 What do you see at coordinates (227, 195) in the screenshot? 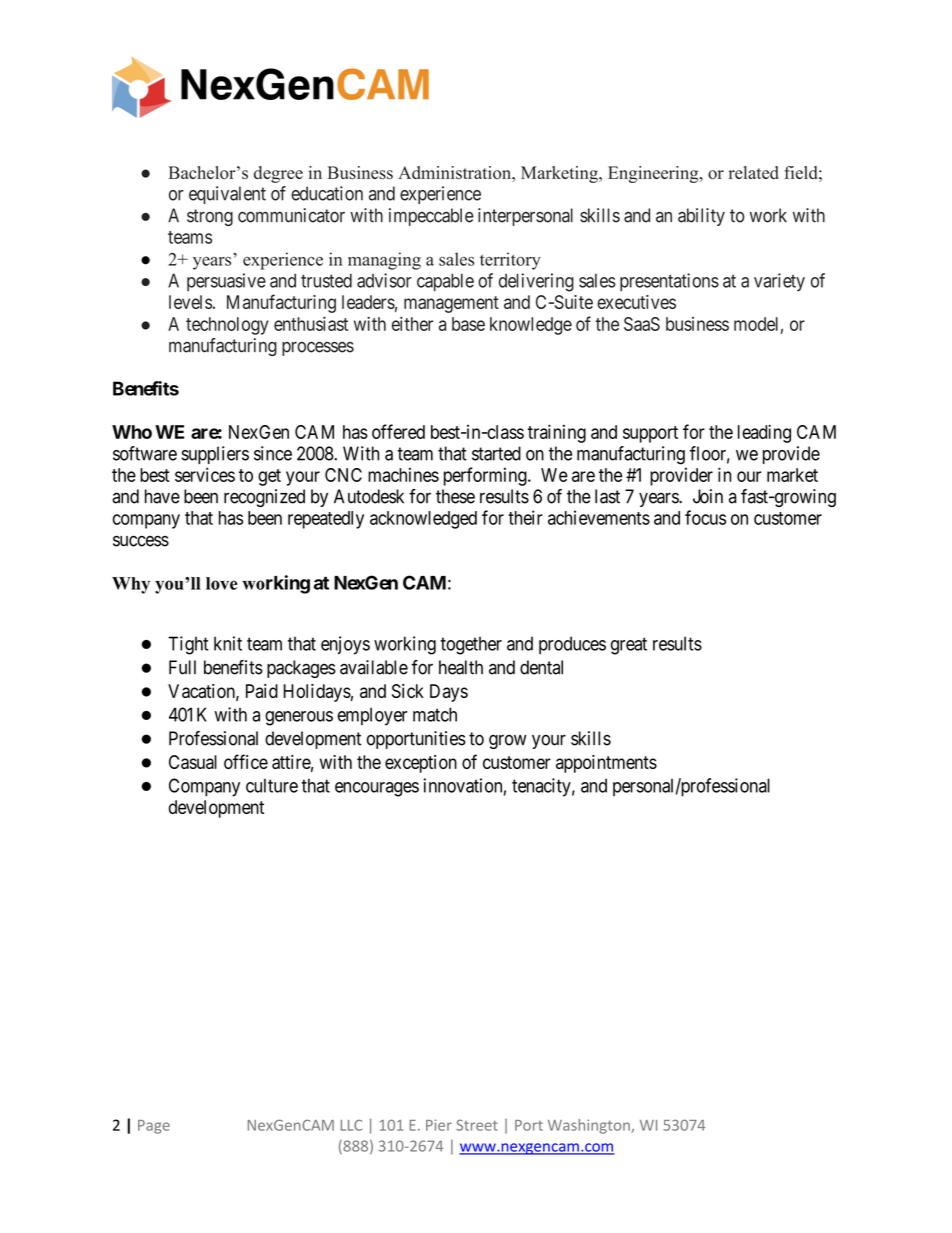
I see `equivalent` at bounding box center [227, 195].
